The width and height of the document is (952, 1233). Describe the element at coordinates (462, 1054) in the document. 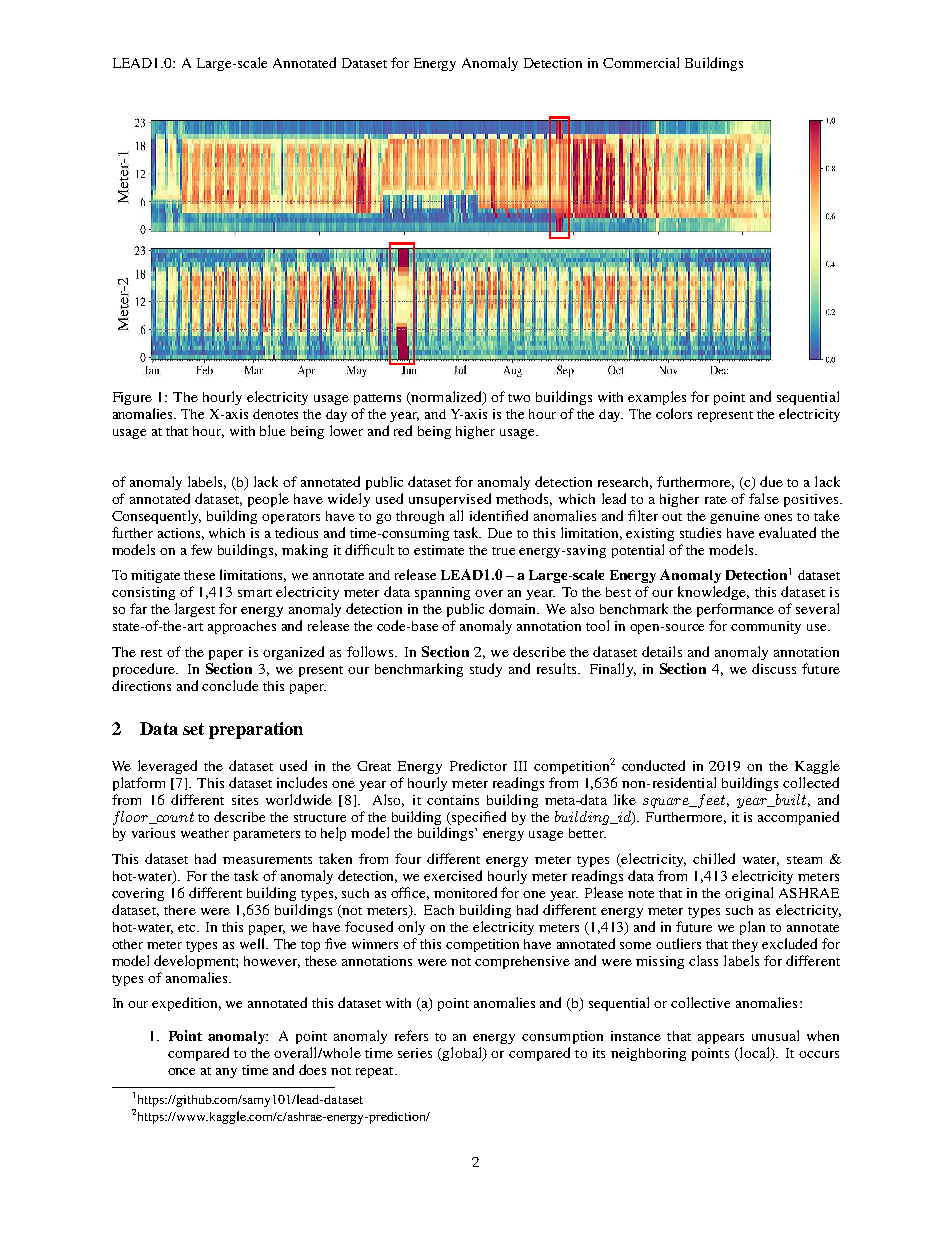

I see `global` at that location.
